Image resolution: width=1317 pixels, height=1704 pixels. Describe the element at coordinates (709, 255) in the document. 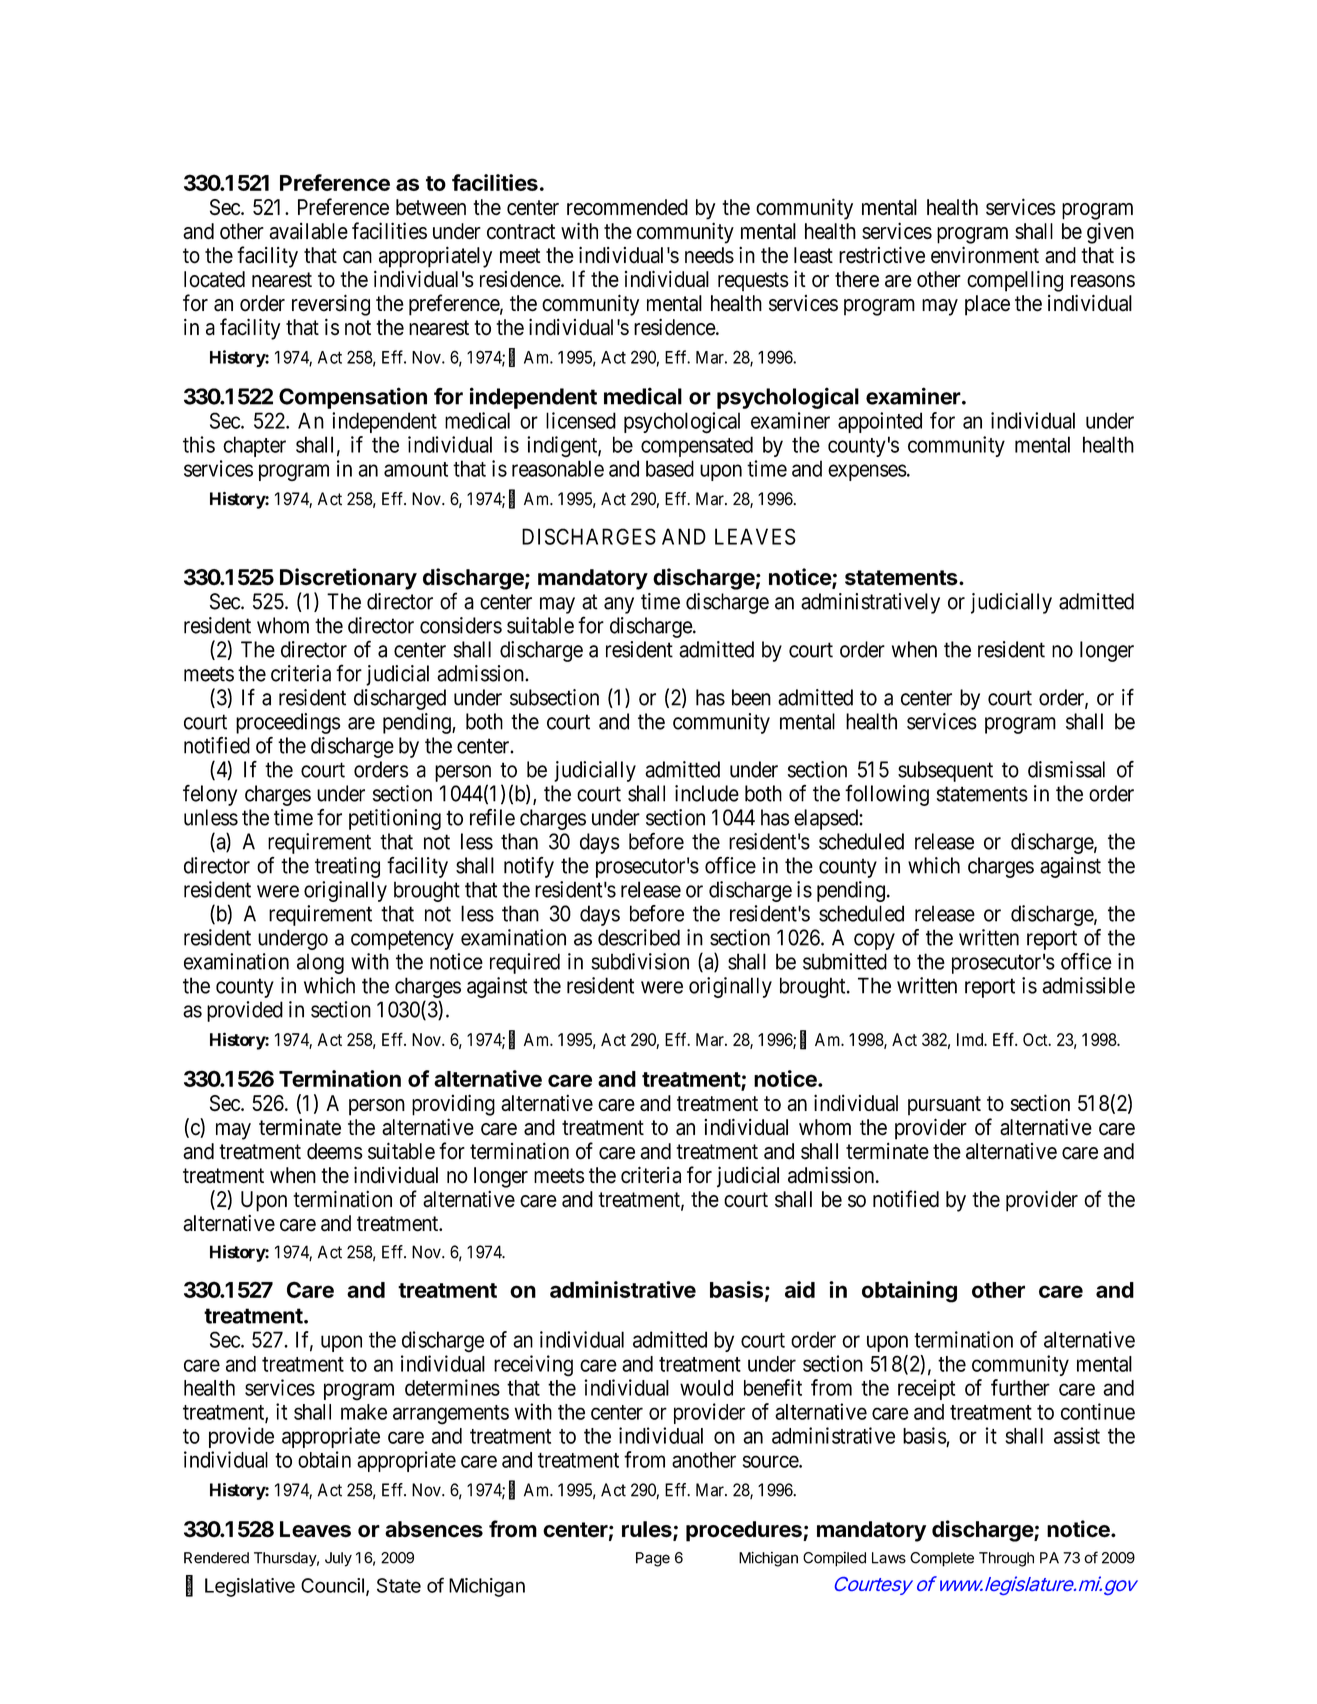

I see `needs` at that location.
